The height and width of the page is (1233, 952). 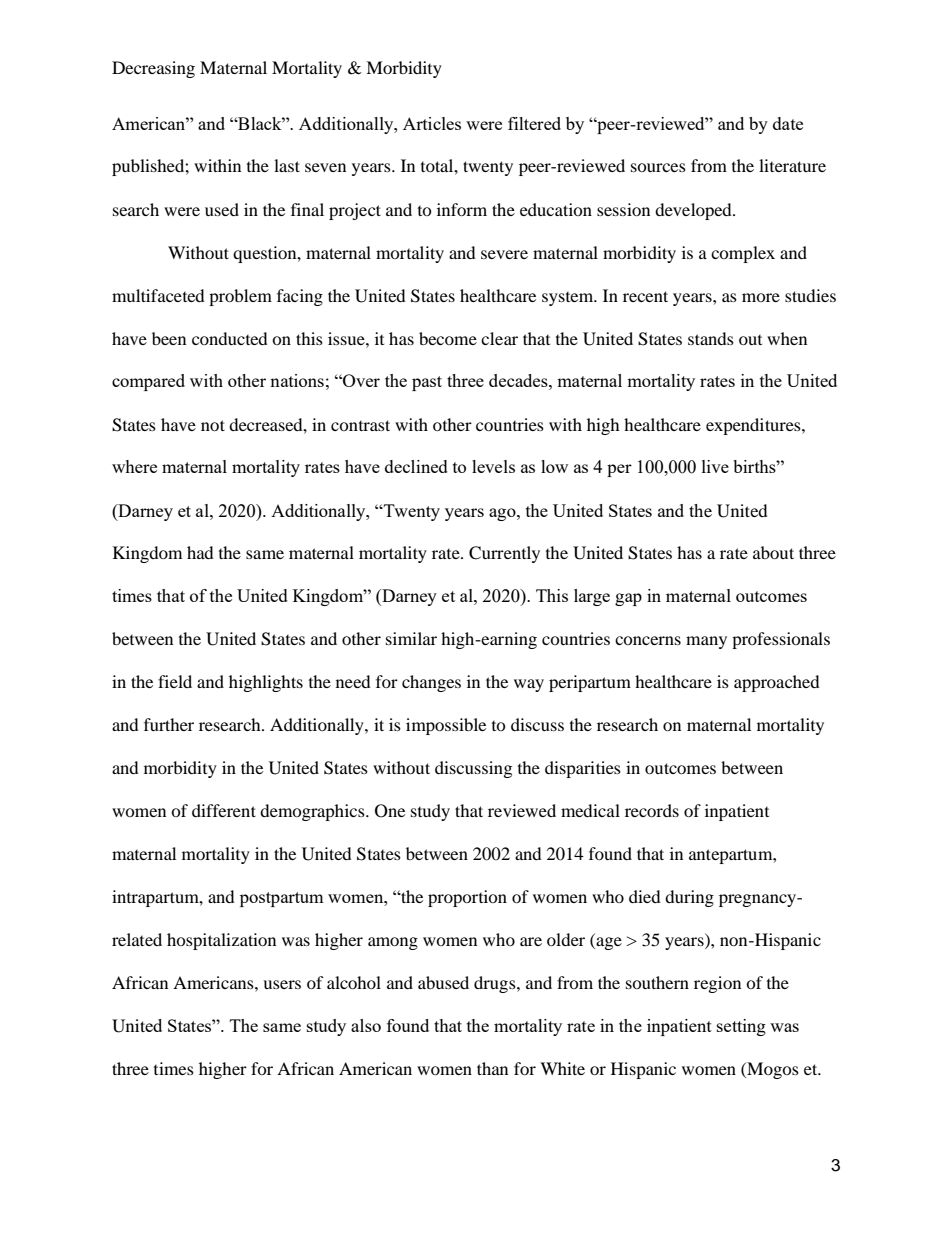 I want to click on impossible, so click(x=446, y=726).
